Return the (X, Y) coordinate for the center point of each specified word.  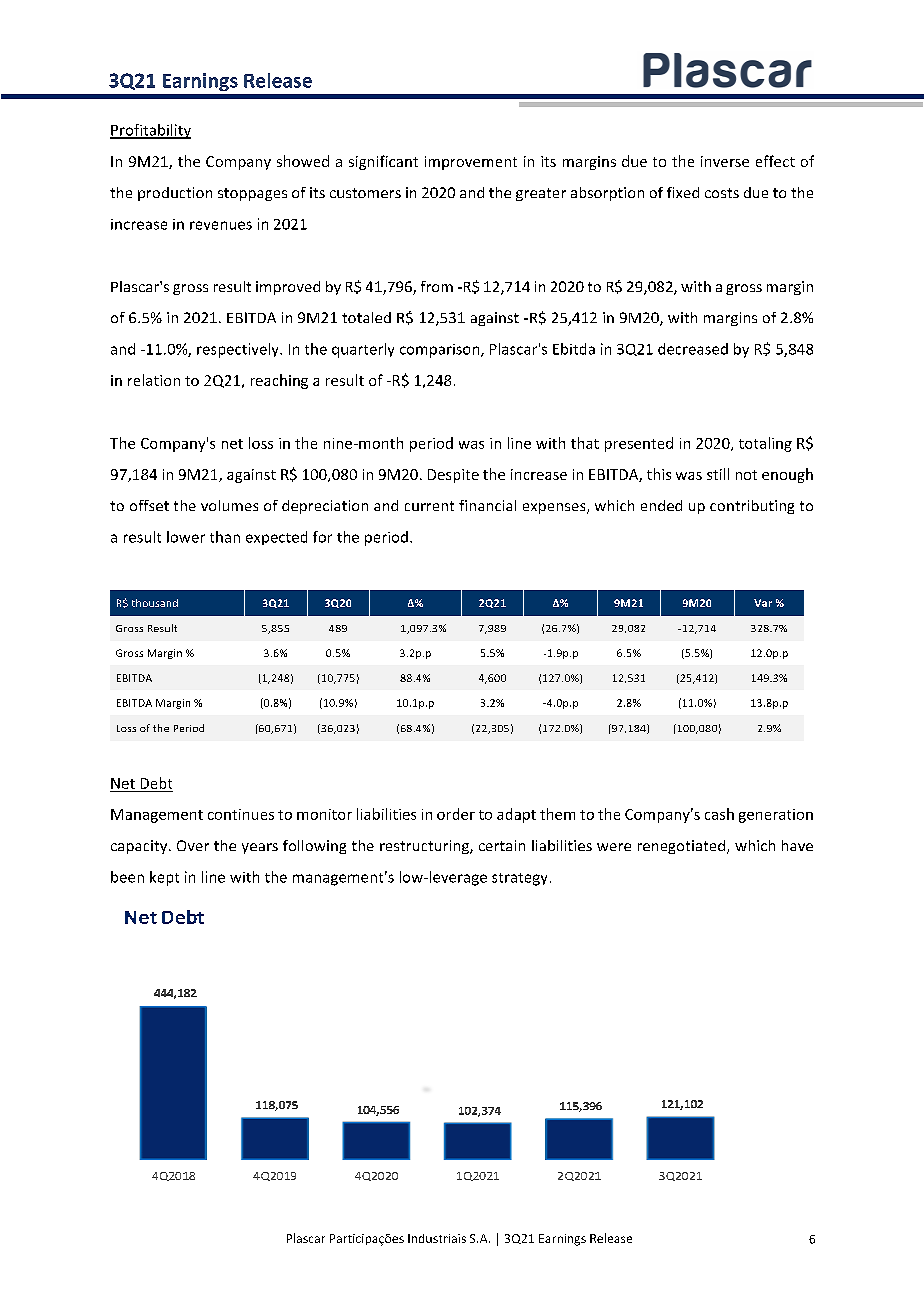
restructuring (425, 847)
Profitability (150, 131)
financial (487, 505)
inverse (725, 161)
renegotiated (681, 847)
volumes (229, 505)
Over (193, 845)
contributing (752, 507)
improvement (471, 163)
